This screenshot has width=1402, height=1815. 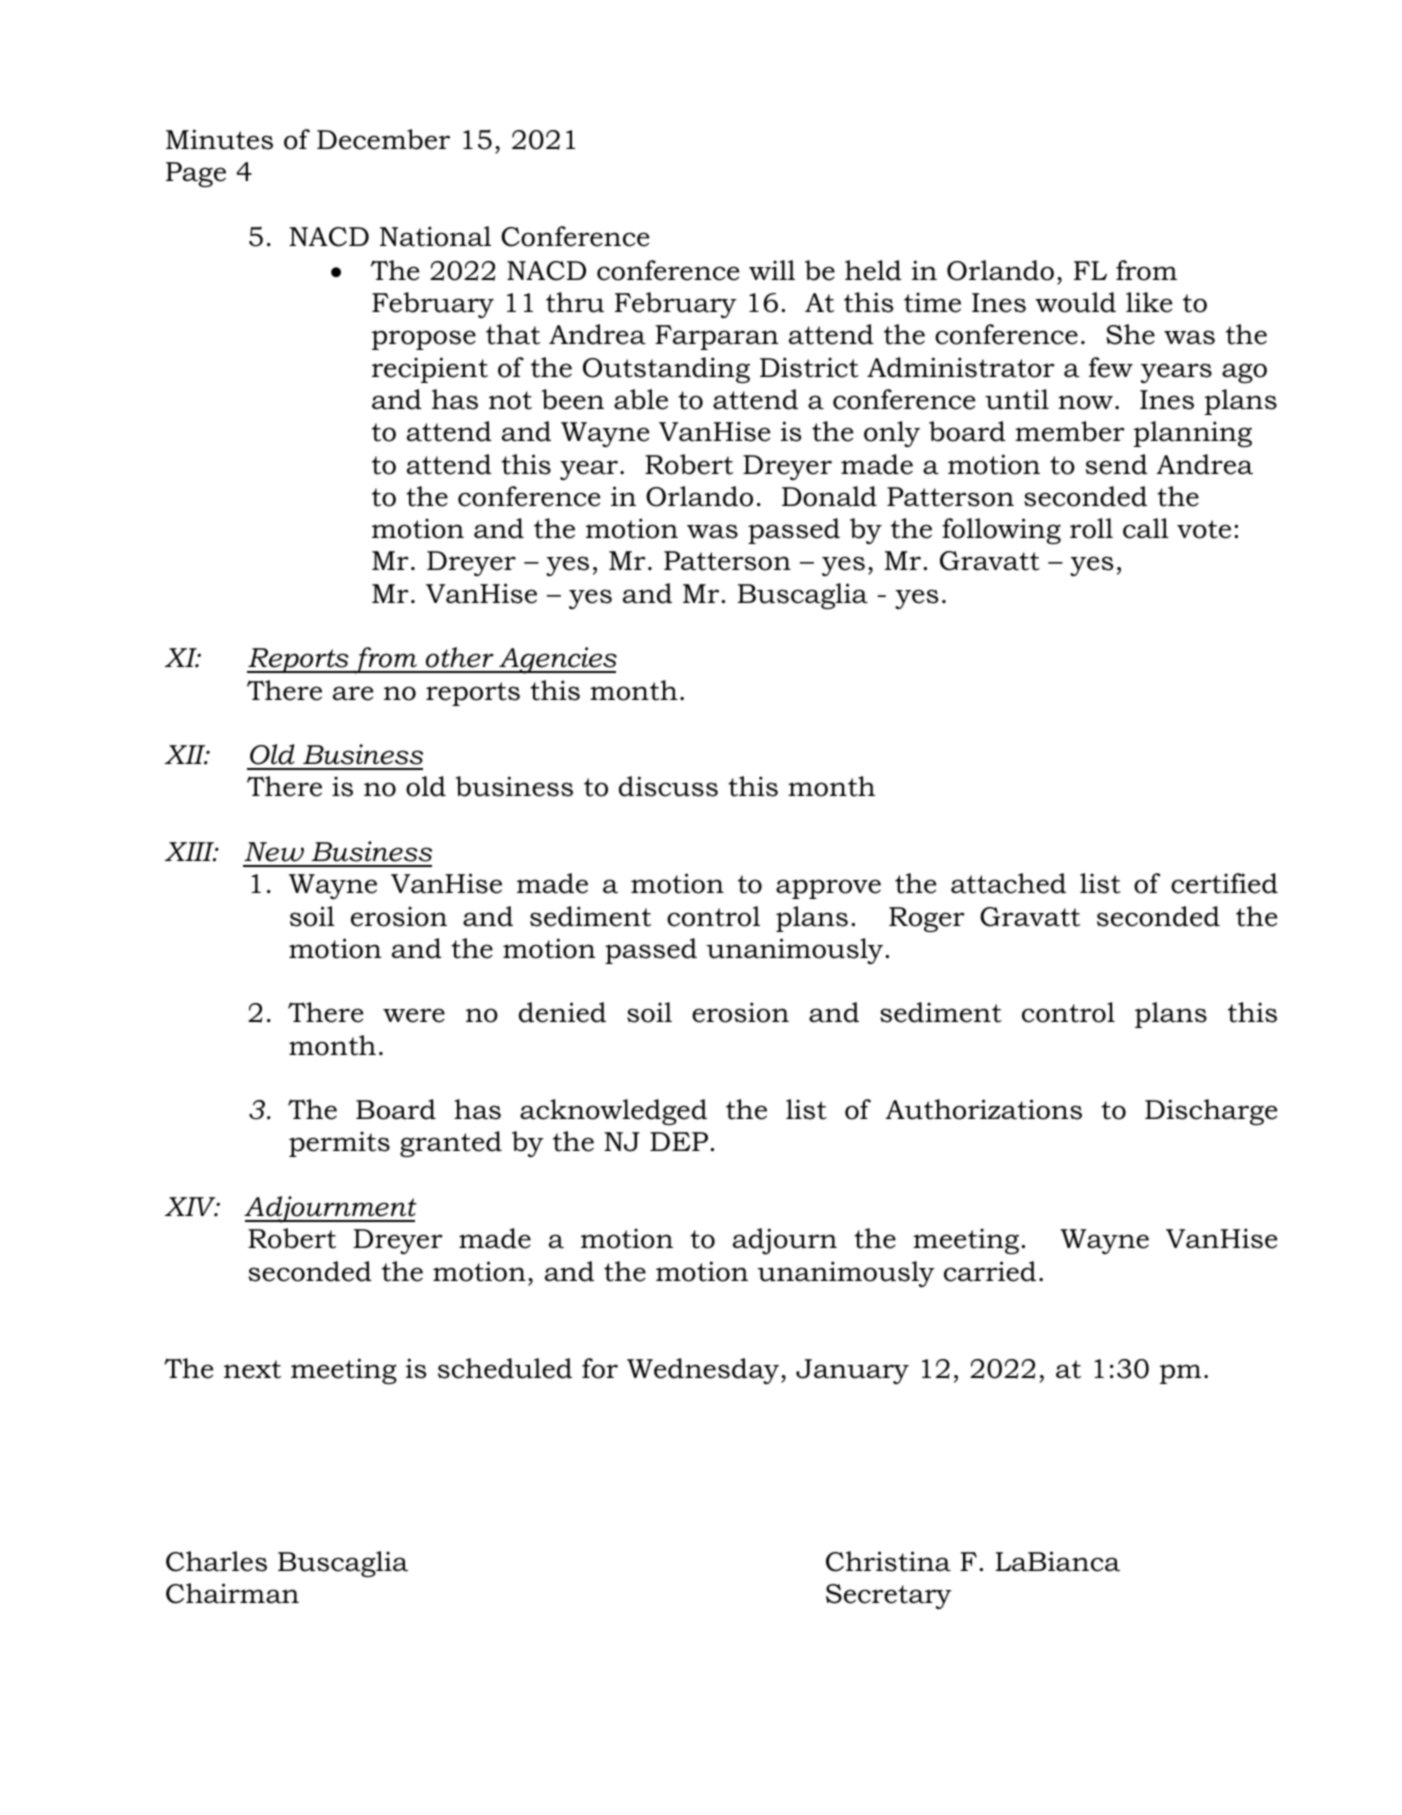 What do you see at coordinates (353, 693) in the screenshot?
I see `are` at bounding box center [353, 693].
